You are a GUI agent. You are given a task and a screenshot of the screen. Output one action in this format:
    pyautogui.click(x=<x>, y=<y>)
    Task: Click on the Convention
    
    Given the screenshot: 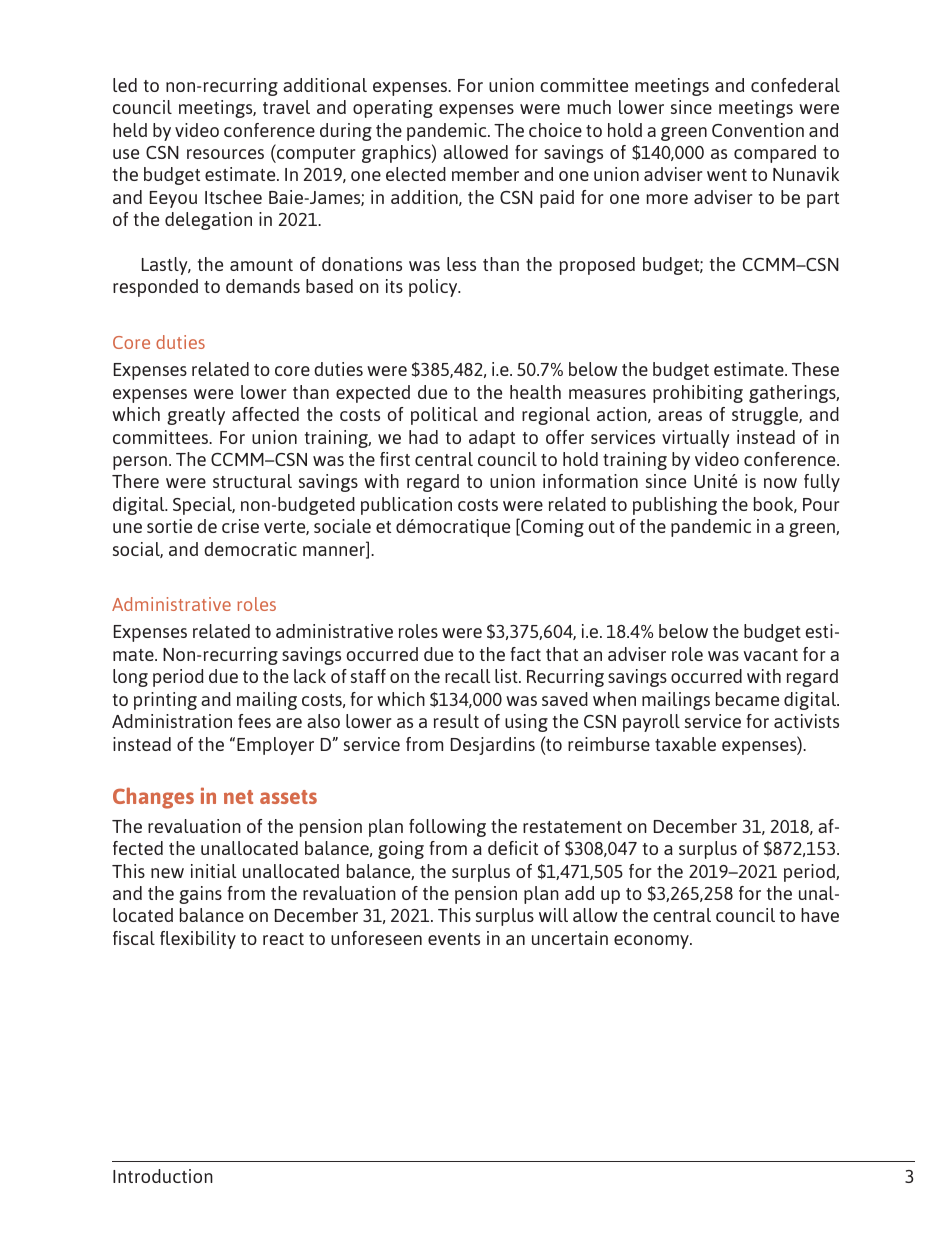 What is the action you would take?
    pyautogui.click(x=758, y=130)
